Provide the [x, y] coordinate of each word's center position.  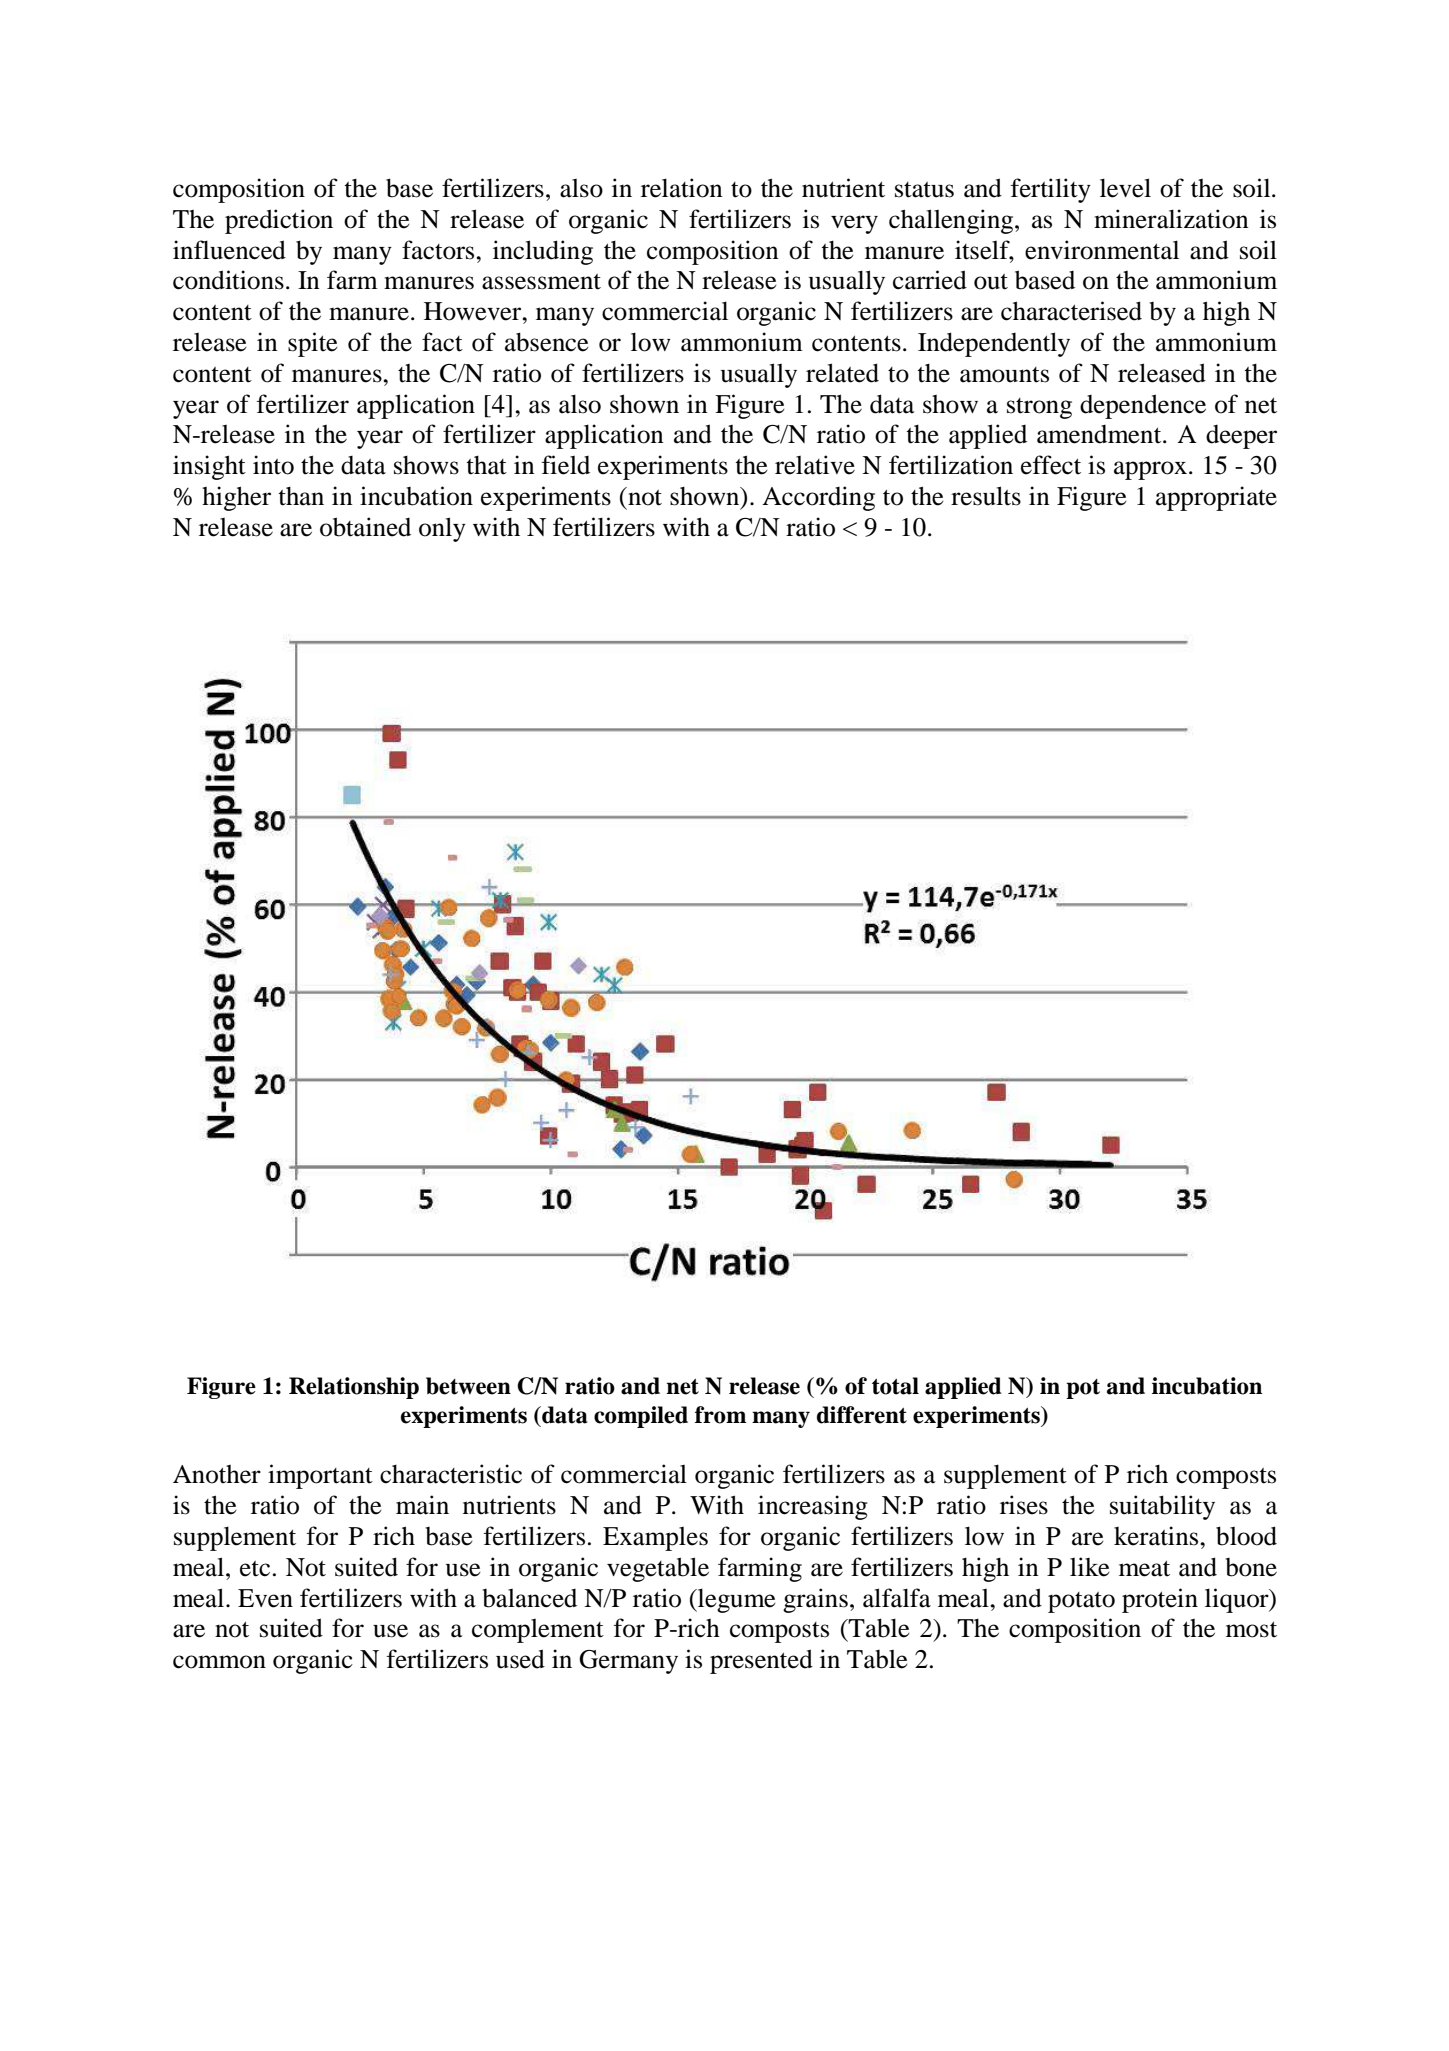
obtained [365, 527]
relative [815, 465]
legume [736, 1600]
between [468, 1386]
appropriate [1216, 498]
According [818, 498]
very [854, 224]
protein [1160, 1600]
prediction [279, 221]
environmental [1102, 250]
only [442, 529]
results [986, 496]
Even [265, 1598]
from [720, 1415]
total [895, 1386]
